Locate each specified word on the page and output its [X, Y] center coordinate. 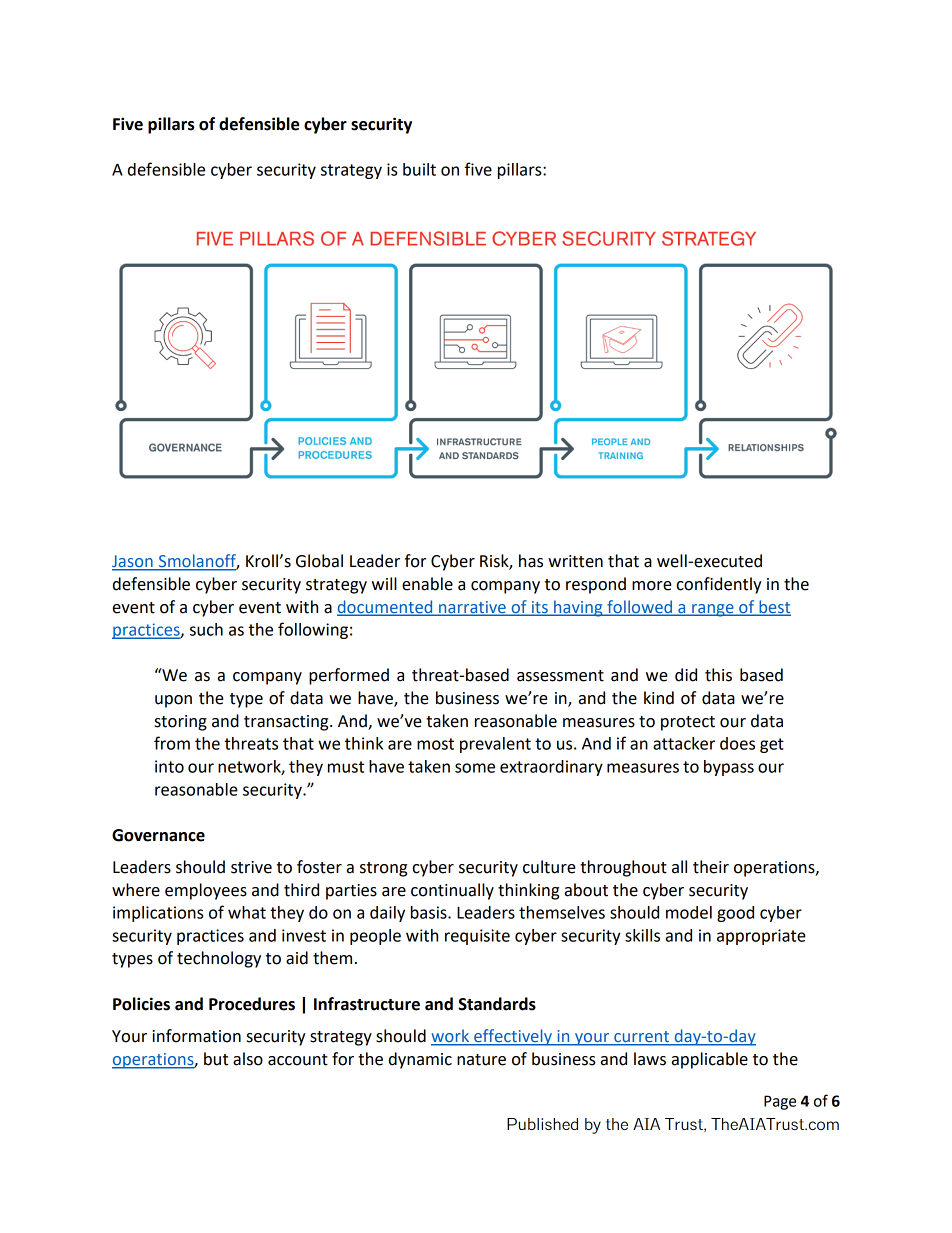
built [419, 169]
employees [206, 891]
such [206, 629]
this [718, 675]
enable [427, 584]
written [575, 561]
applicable [710, 1060]
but [216, 1059]
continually [452, 891]
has [531, 561]
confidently [719, 585]
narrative [472, 608]
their [711, 867]
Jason [133, 562]
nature [481, 1060]
